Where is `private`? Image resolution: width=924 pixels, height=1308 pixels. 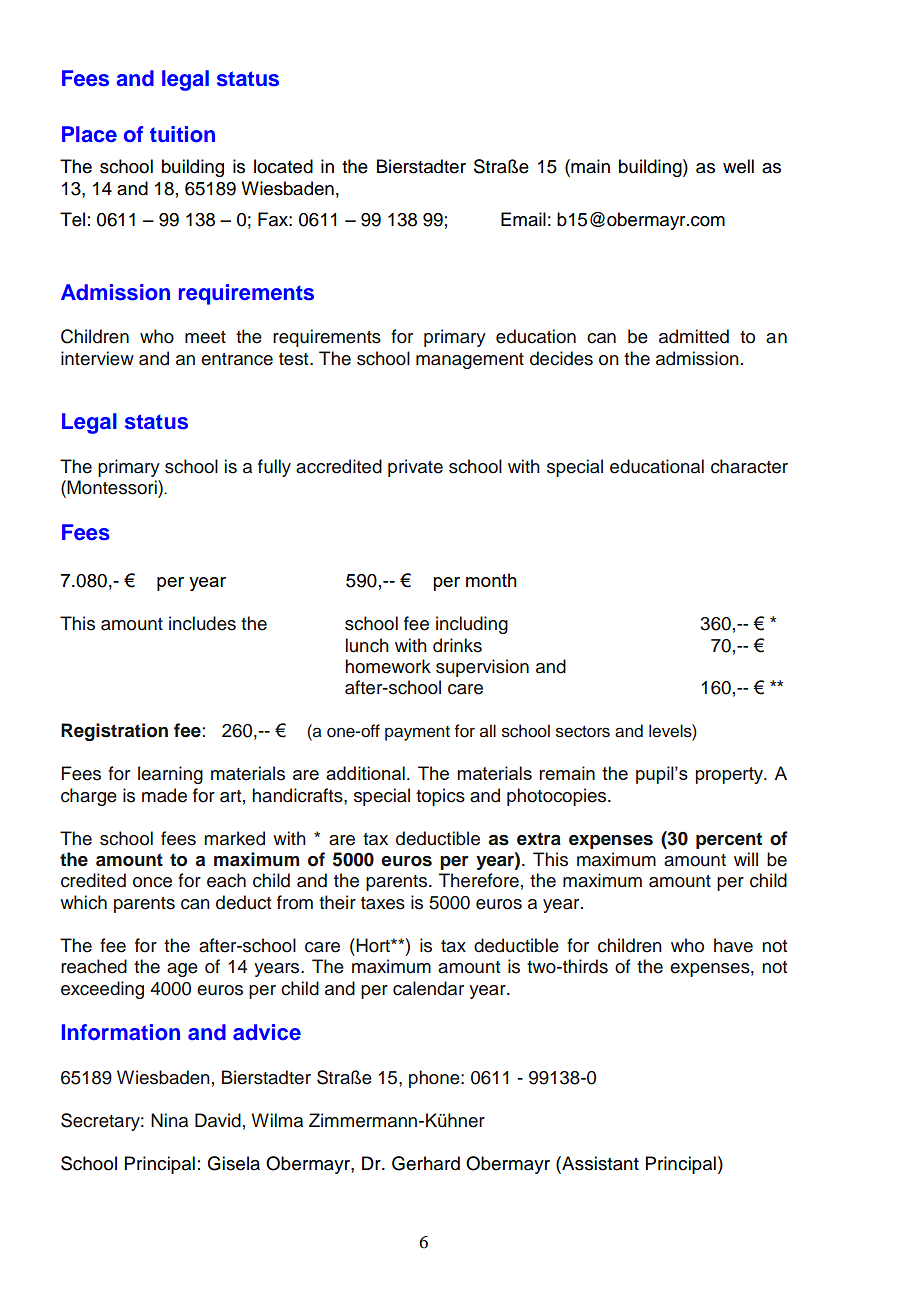 private is located at coordinates (415, 468).
